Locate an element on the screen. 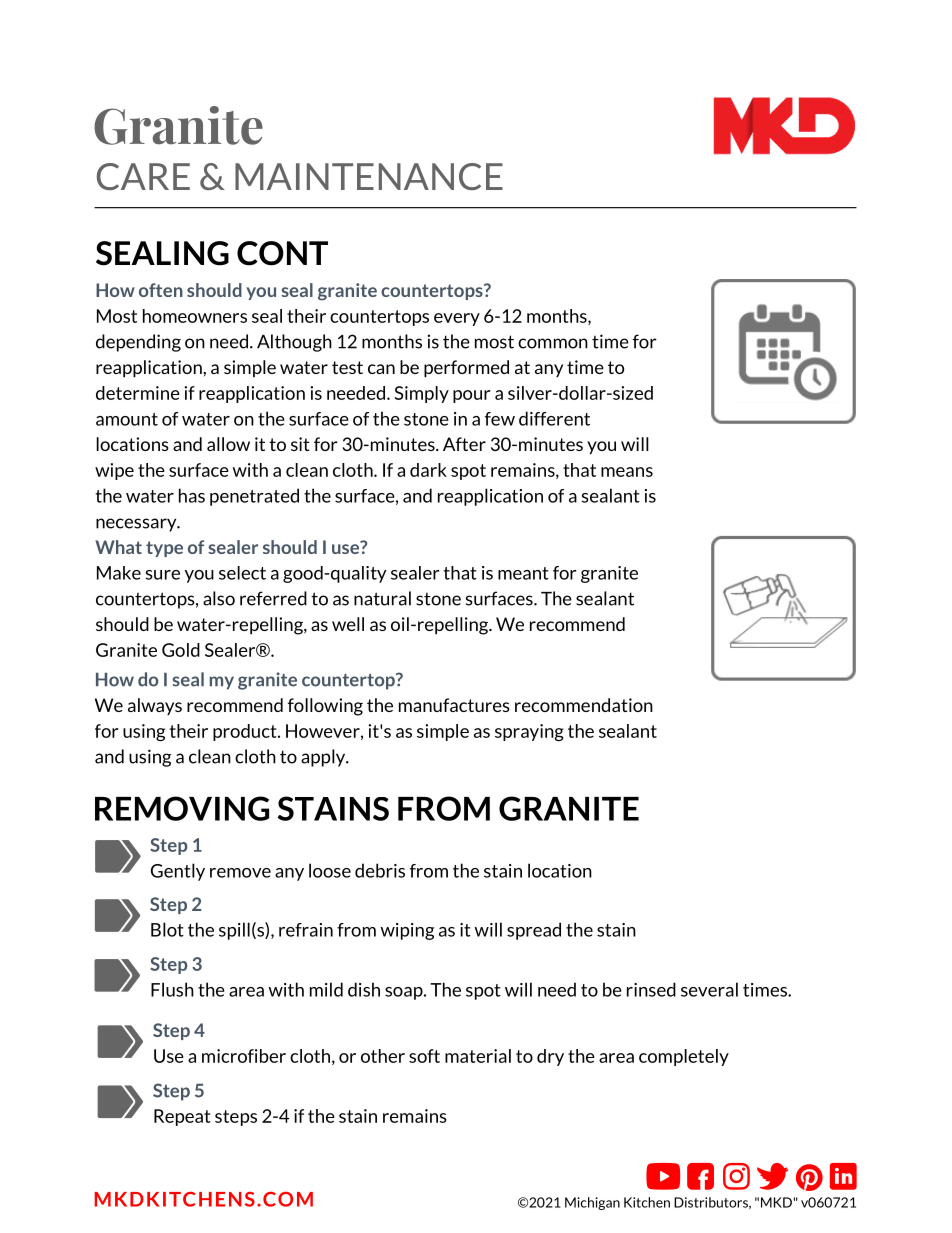 This screenshot has width=952, height=1233. soft is located at coordinates (424, 1056).
